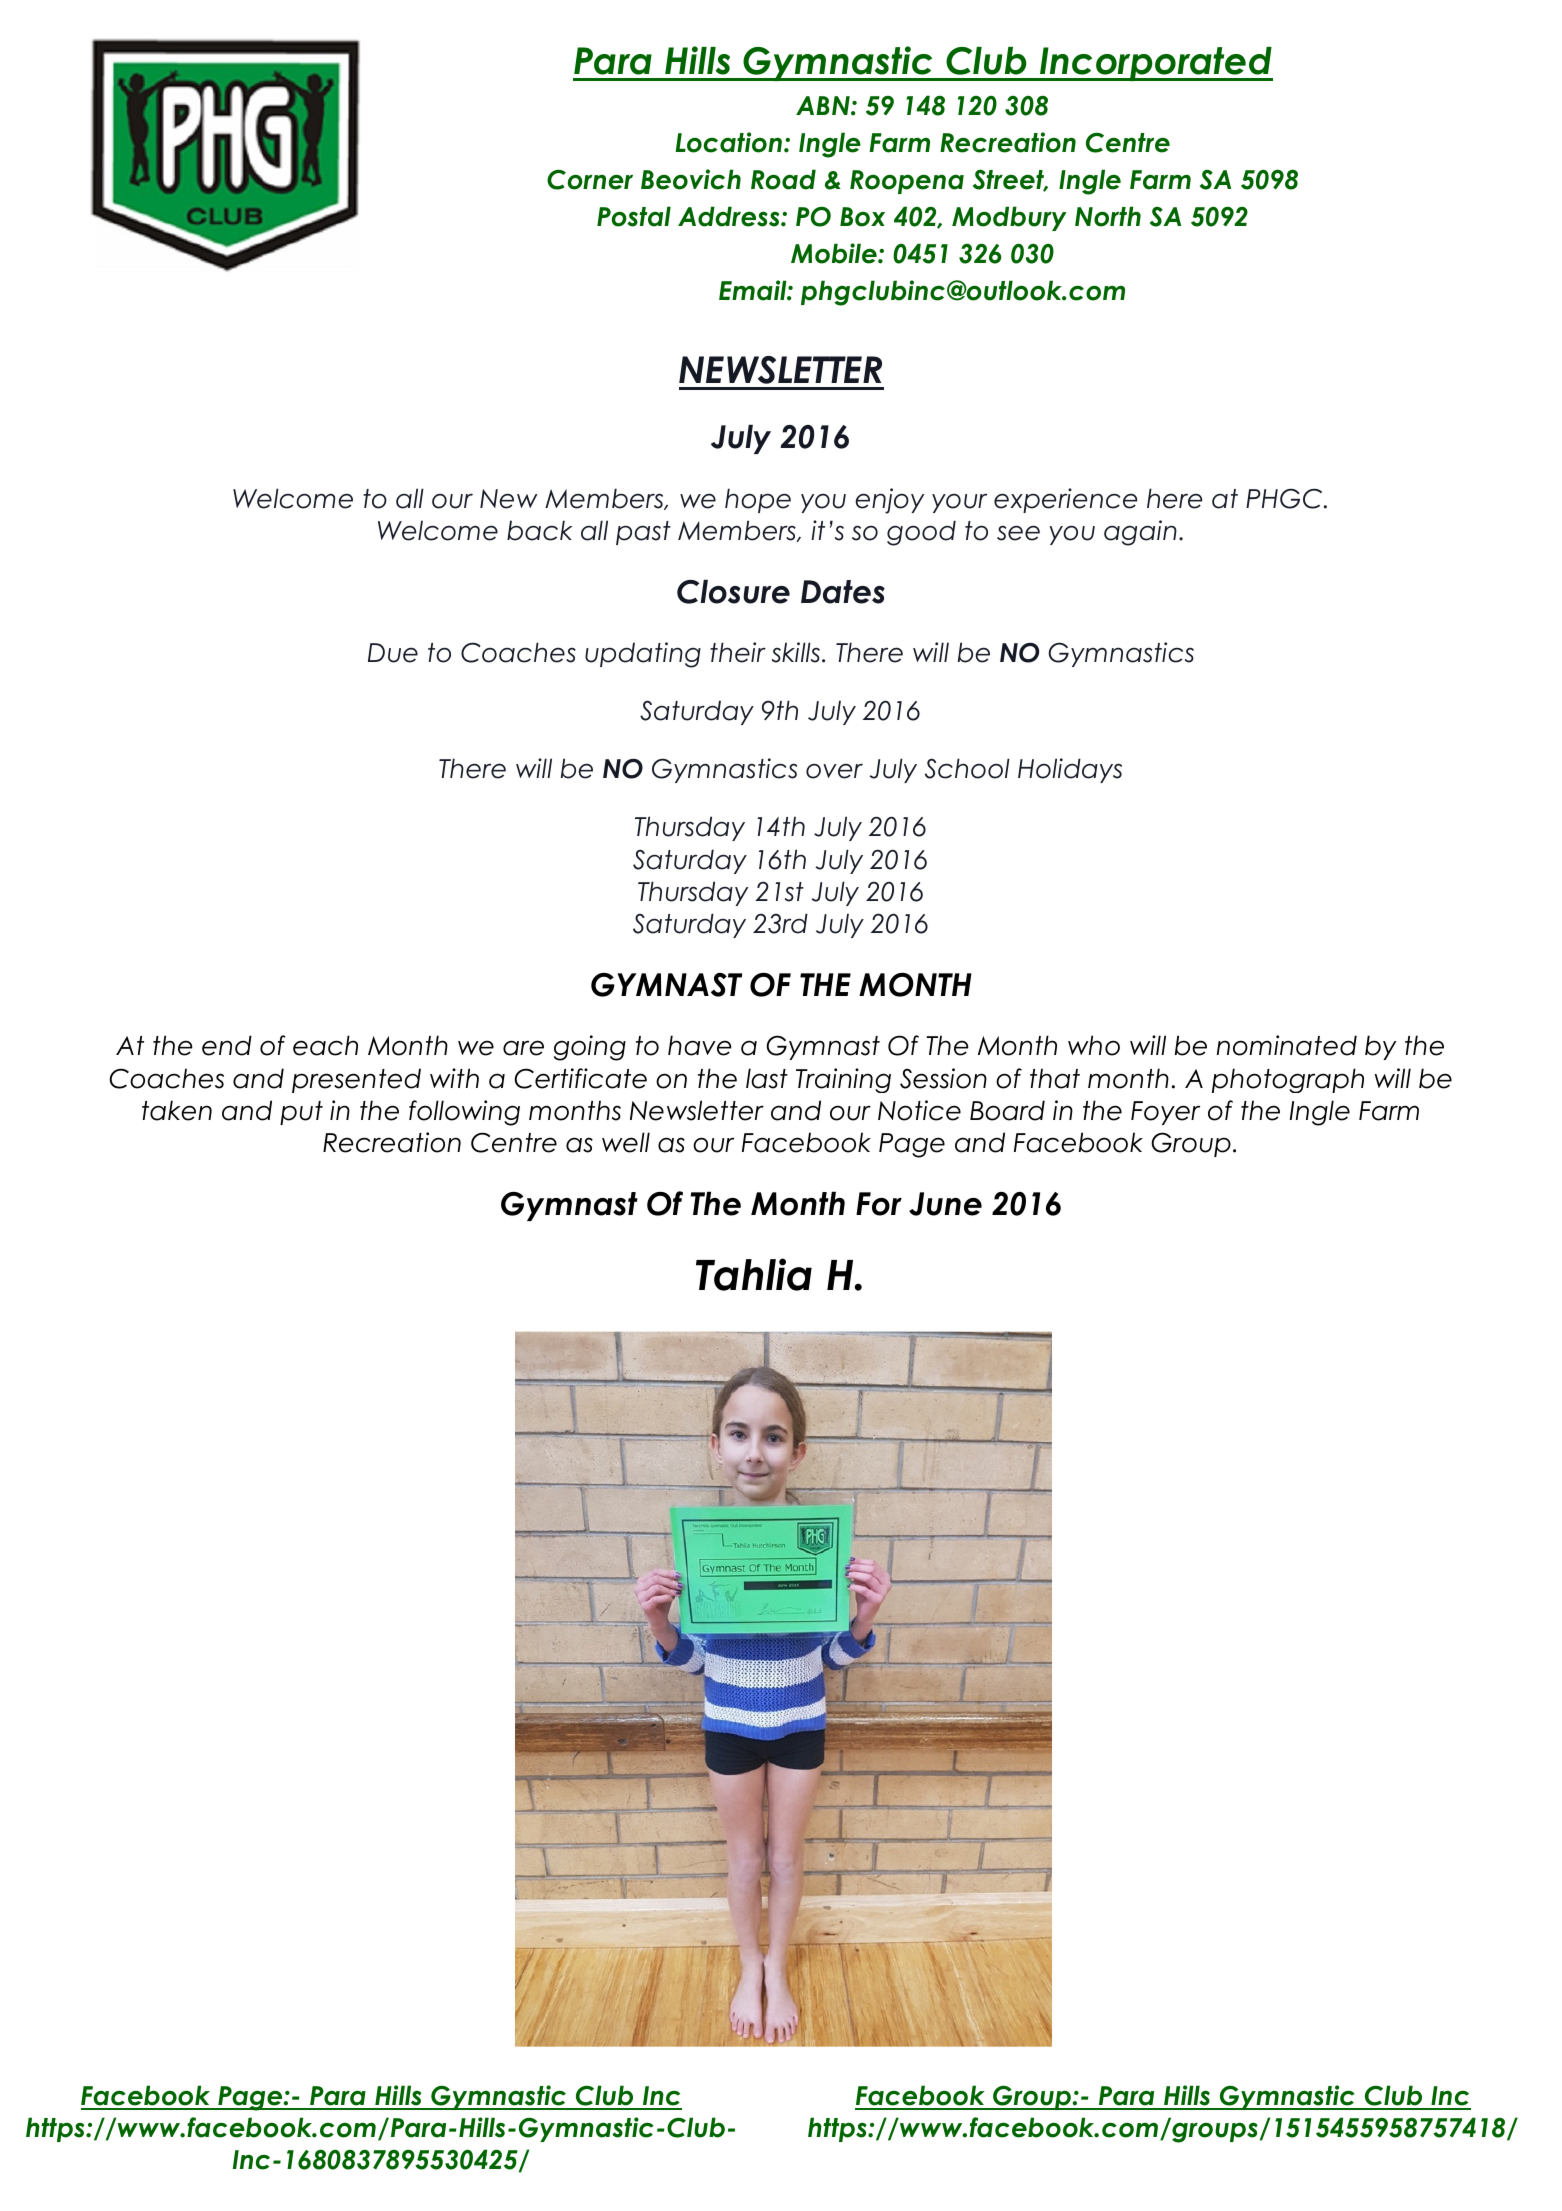  What do you see at coordinates (1065, 500) in the document?
I see `experience` at bounding box center [1065, 500].
